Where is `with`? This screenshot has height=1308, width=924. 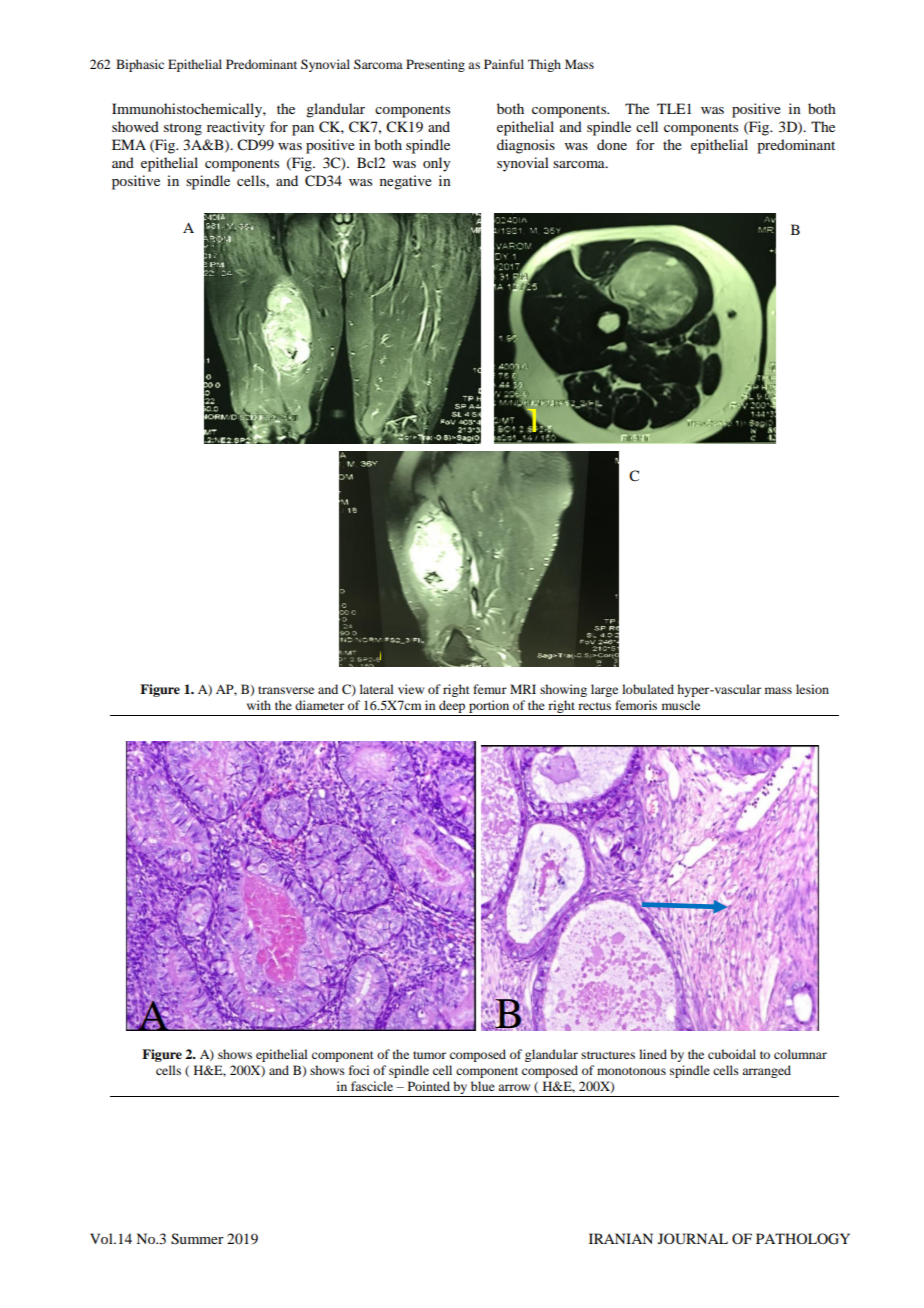 with is located at coordinates (259, 705).
